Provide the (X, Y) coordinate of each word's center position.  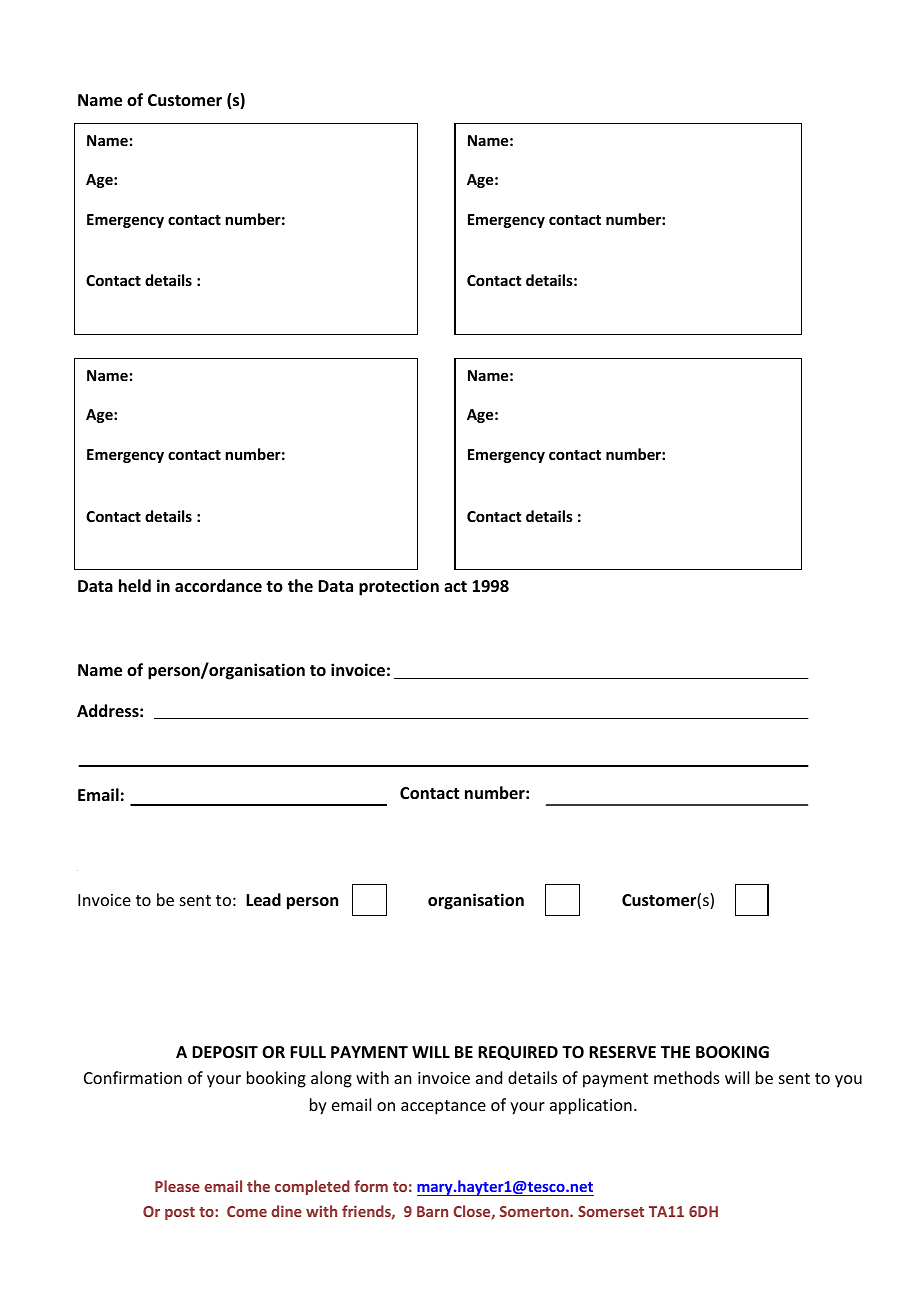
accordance (218, 586)
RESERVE (622, 1052)
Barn (432, 1211)
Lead (263, 900)
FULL (308, 1052)
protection (399, 587)
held (135, 586)
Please (177, 1186)
